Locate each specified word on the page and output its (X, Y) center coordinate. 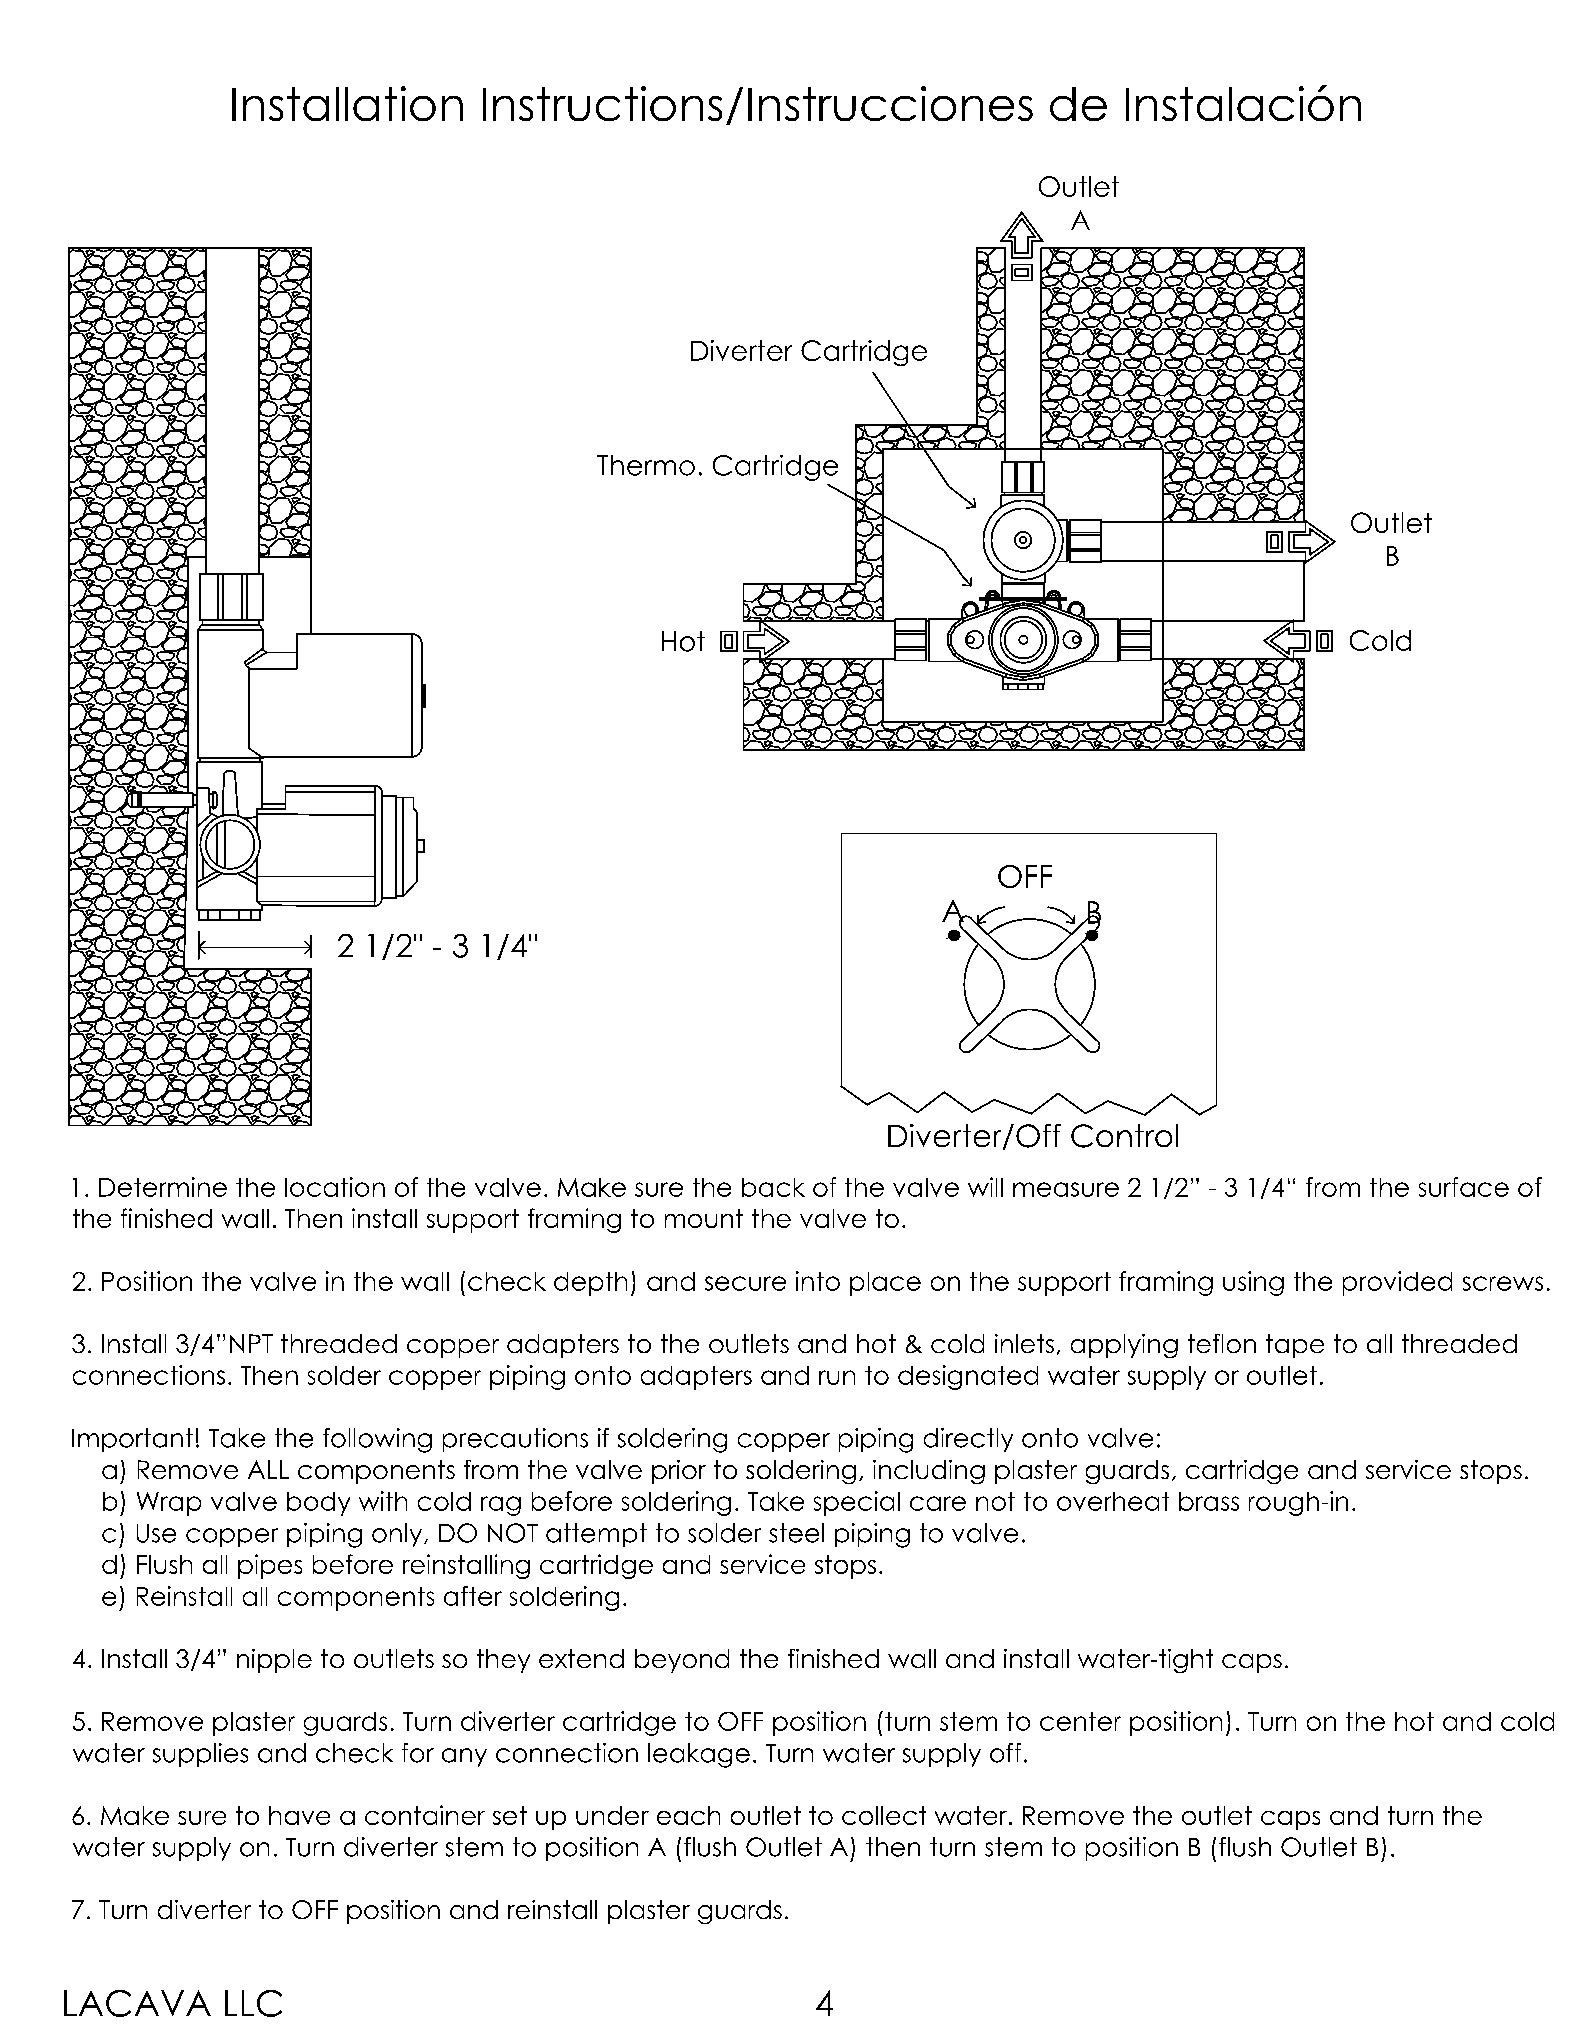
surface (1464, 1187)
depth (590, 1284)
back (773, 1187)
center (1080, 1721)
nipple (274, 1661)
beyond (682, 1661)
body (318, 1504)
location (335, 1187)
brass (1209, 1501)
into (818, 1281)
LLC (253, 2003)
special (857, 1503)
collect (884, 1815)
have (299, 1815)
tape (1295, 1346)
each (688, 1815)
